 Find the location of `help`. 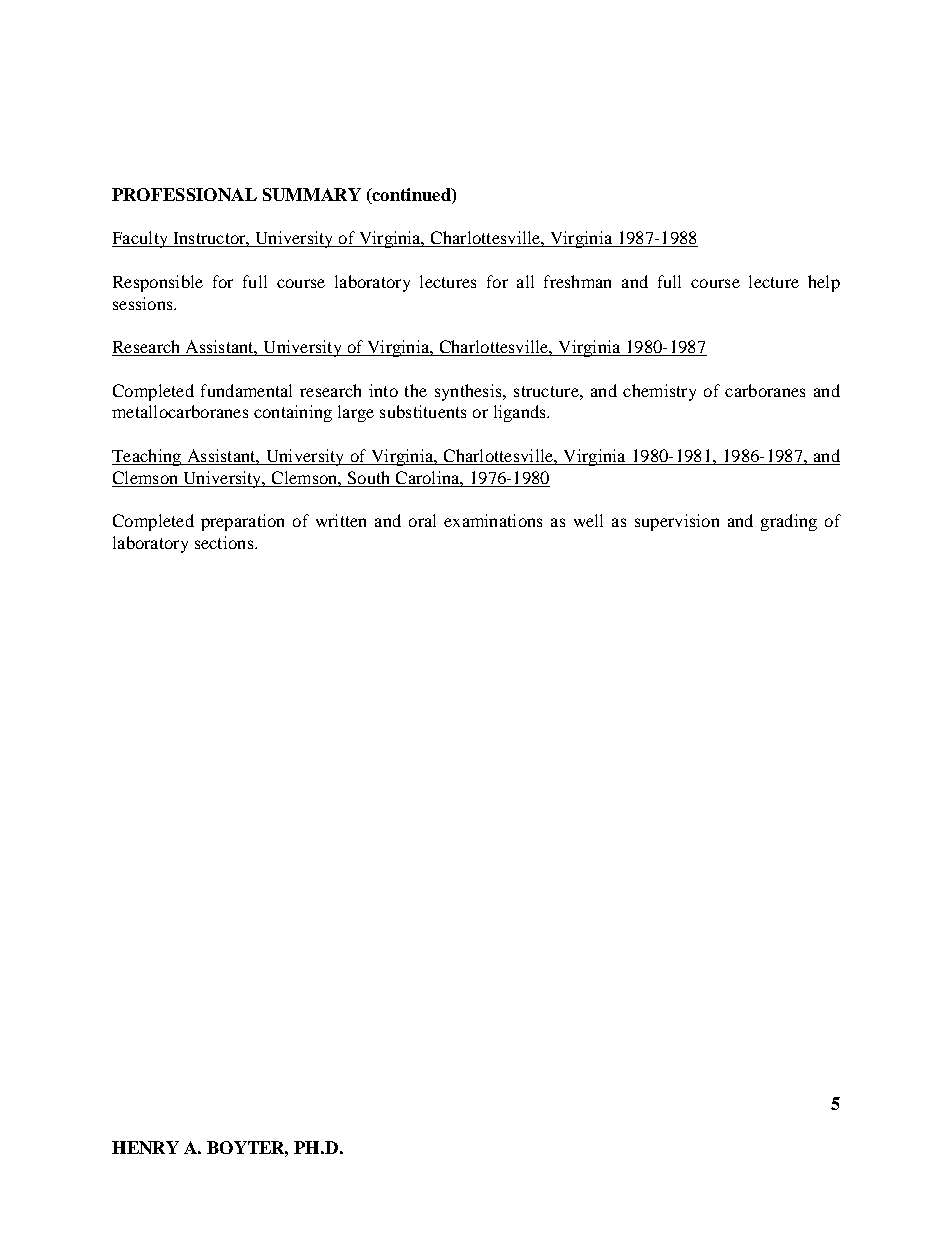

help is located at coordinates (824, 283).
